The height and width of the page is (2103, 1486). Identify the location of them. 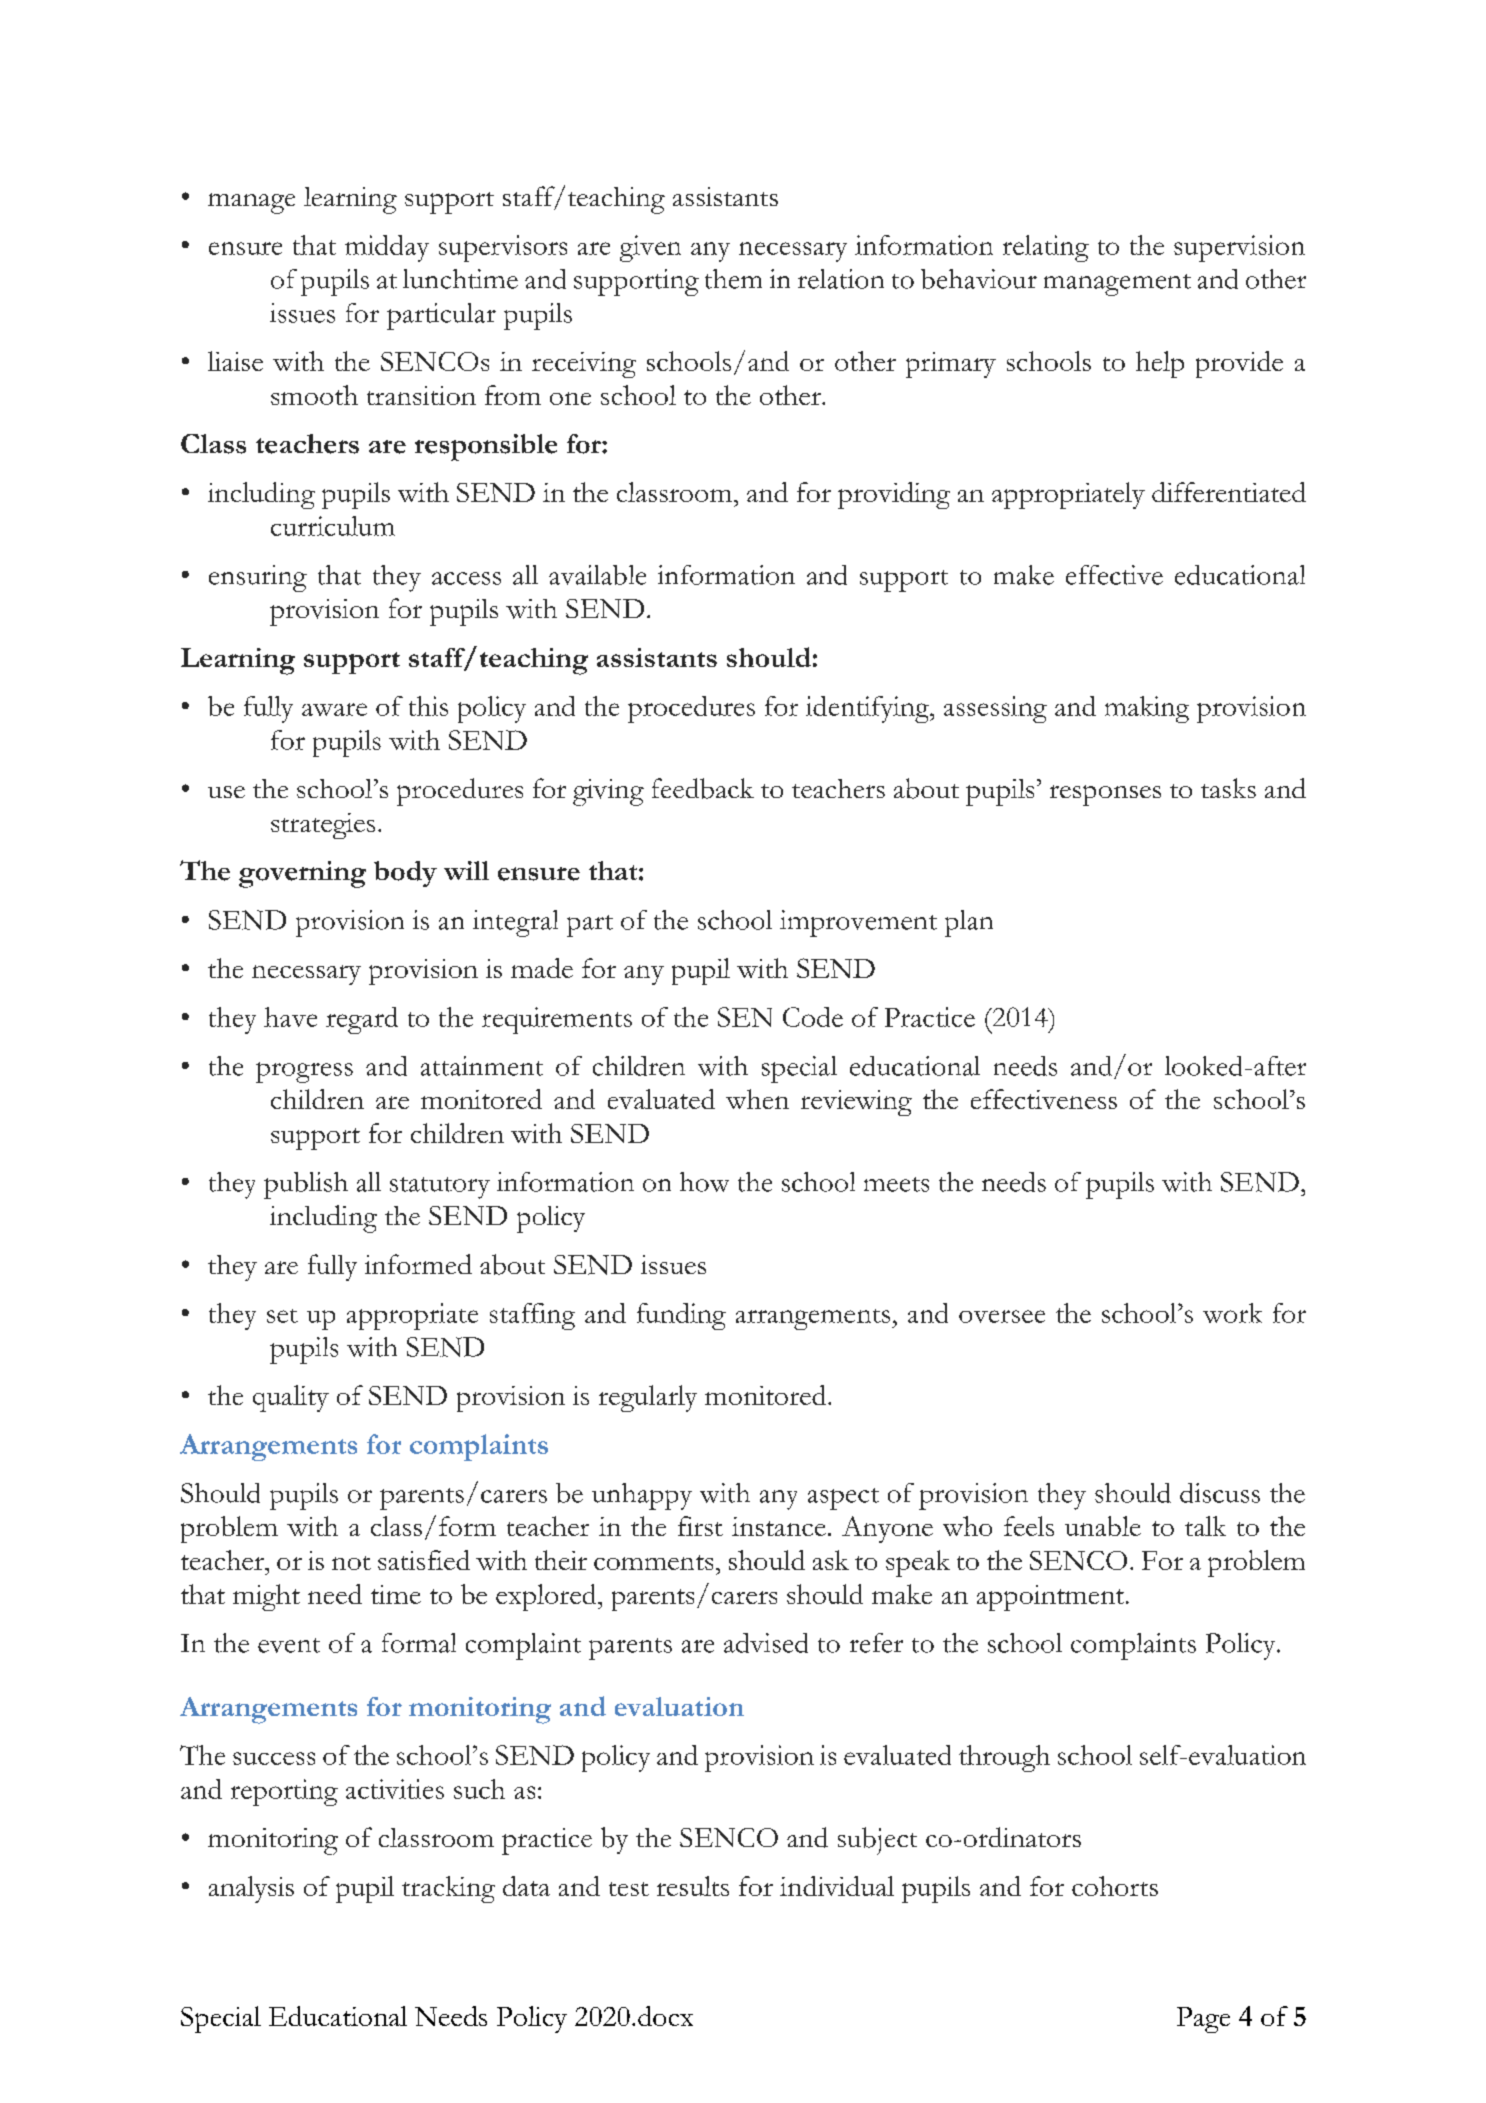
(733, 279).
